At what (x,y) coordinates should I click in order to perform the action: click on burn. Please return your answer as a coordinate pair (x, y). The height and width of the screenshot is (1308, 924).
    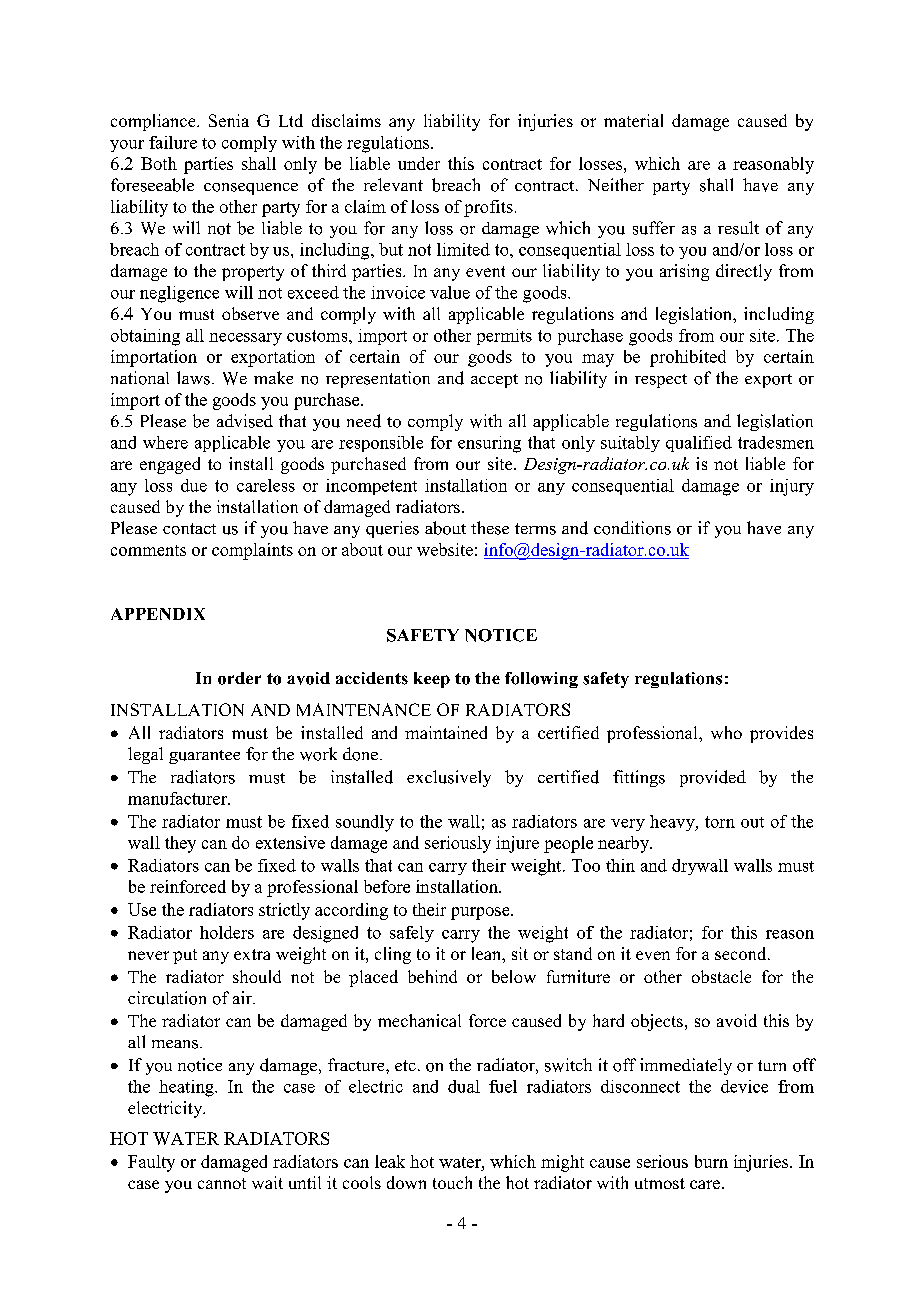
    Looking at the image, I should click on (711, 1161).
